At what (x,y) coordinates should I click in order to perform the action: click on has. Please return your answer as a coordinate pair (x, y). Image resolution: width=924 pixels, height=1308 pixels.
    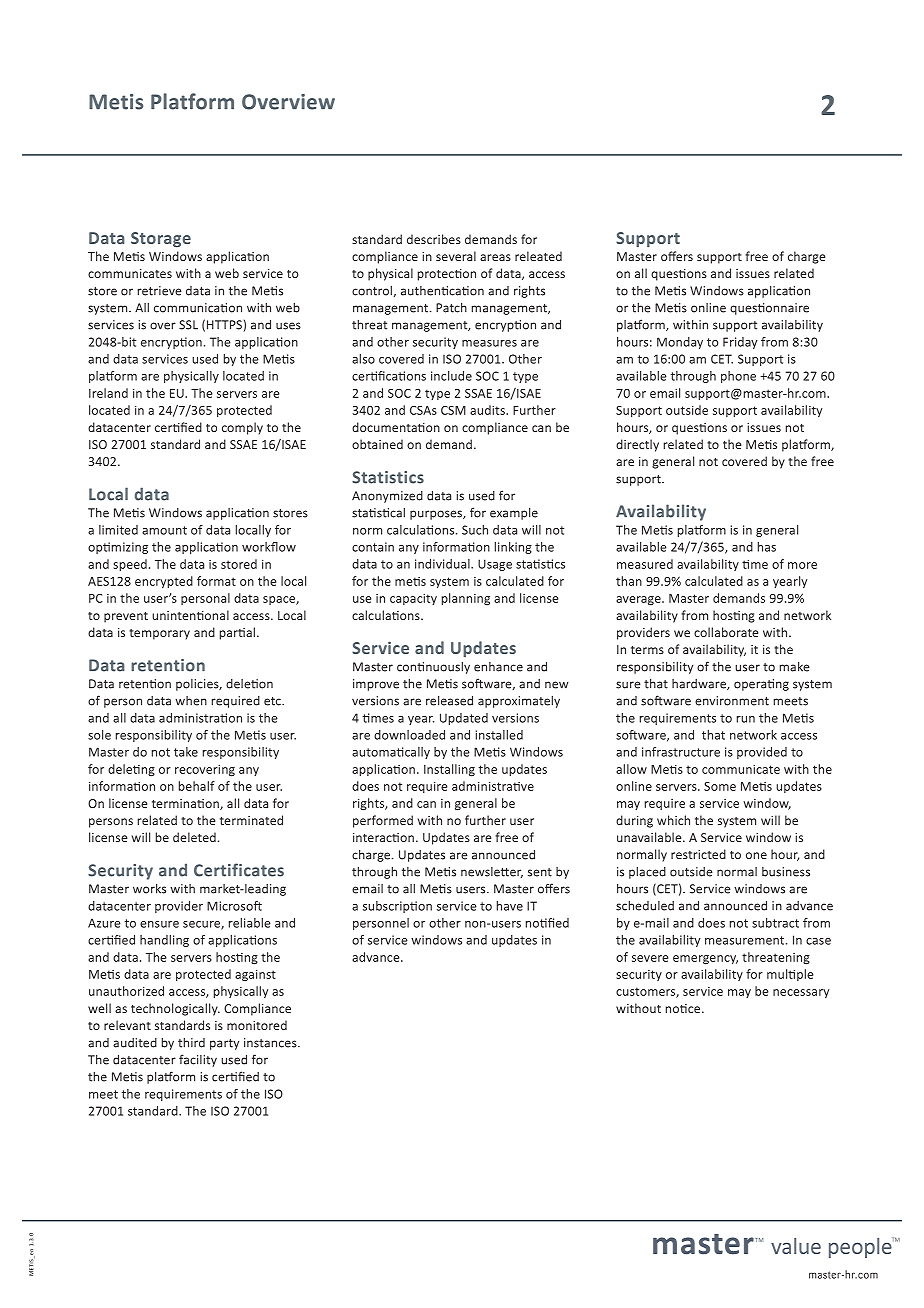
    Looking at the image, I should click on (767, 547).
